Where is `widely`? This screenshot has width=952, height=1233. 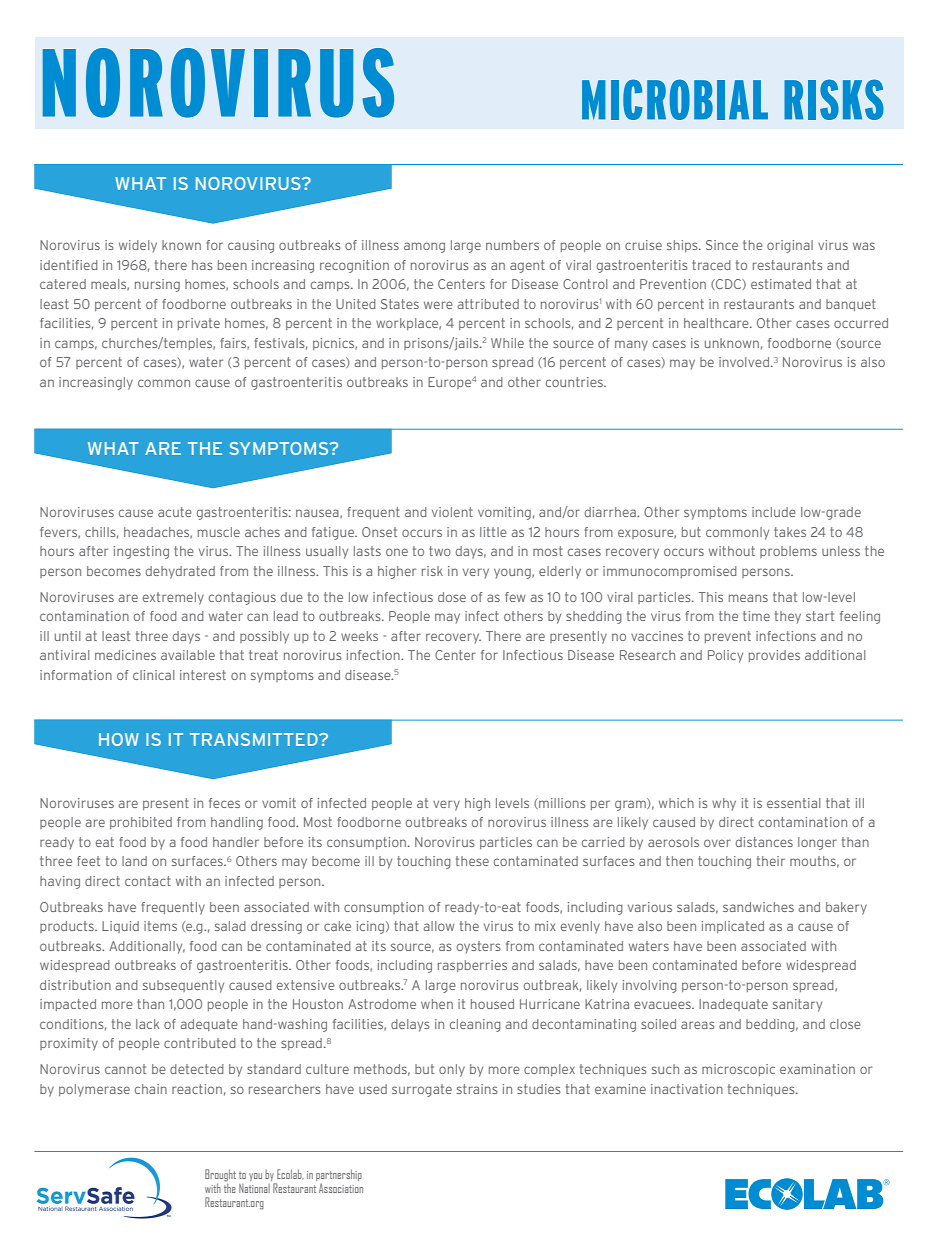 widely is located at coordinates (138, 246).
